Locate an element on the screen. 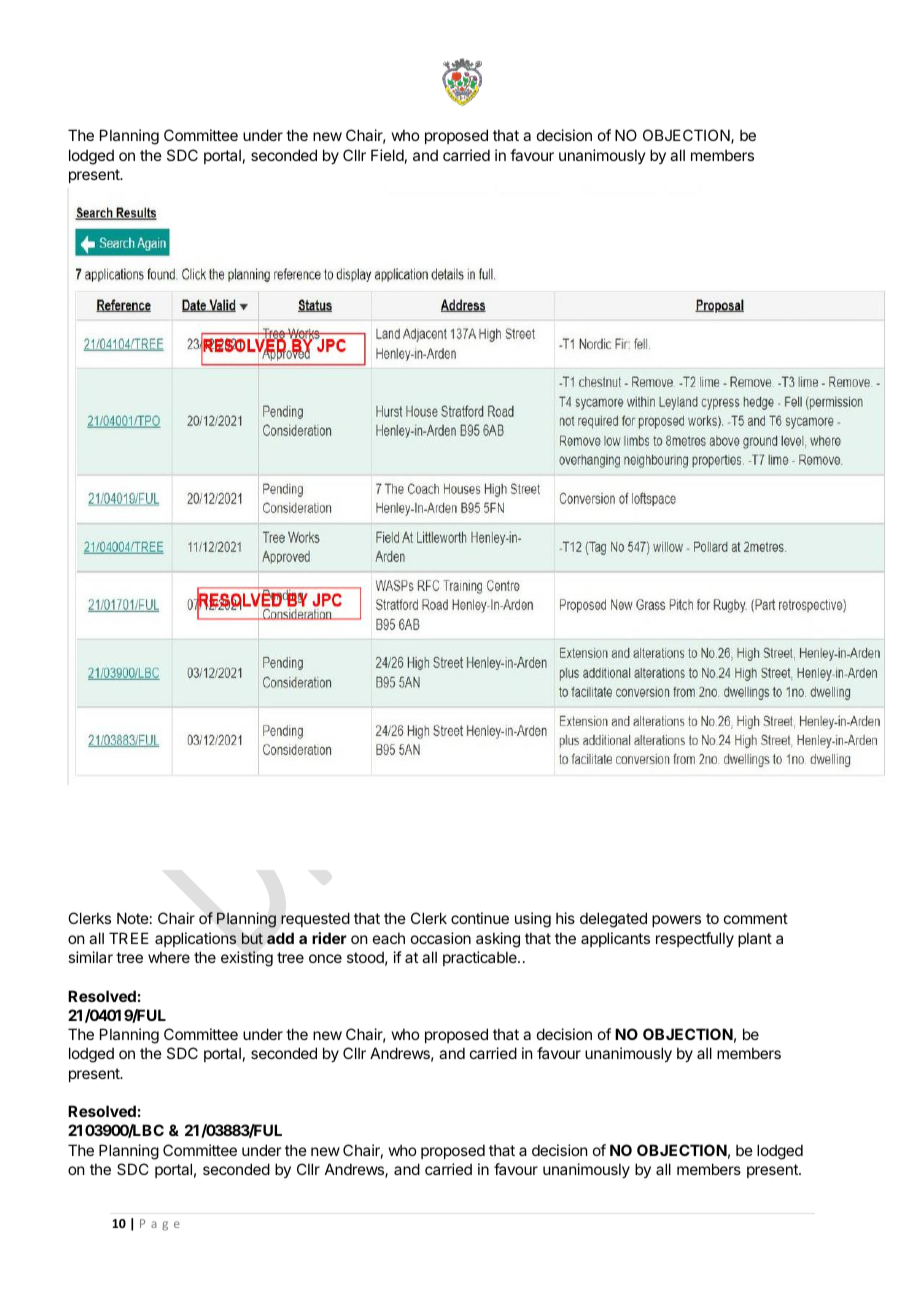 This screenshot has height=1308, width=924. powers is located at coordinates (676, 921).
